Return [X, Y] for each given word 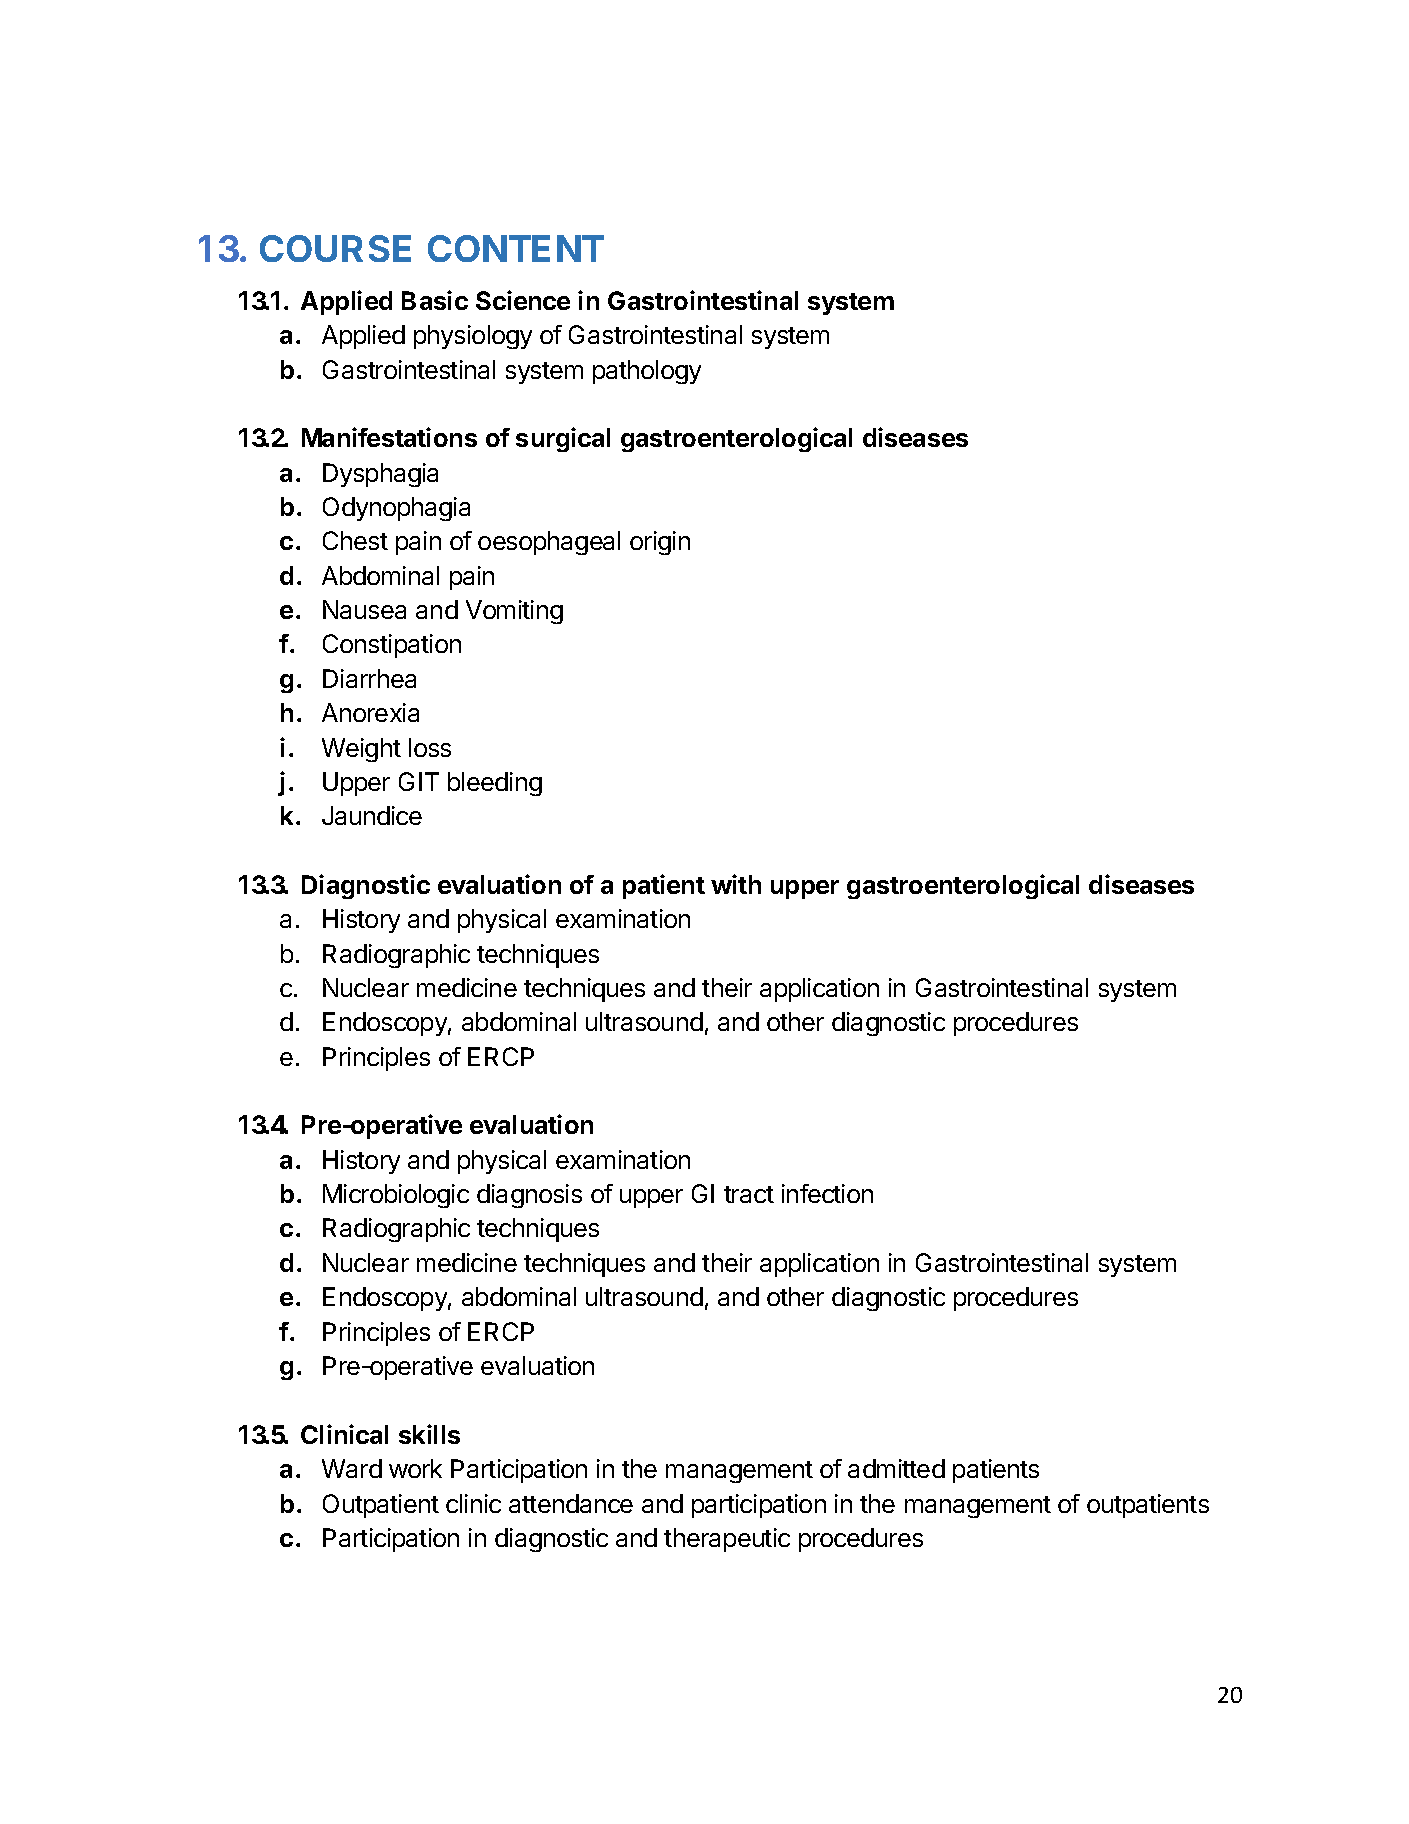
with [736, 884]
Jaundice [372, 815]
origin [660, 543]
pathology [647, 372]
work [415, 1468]
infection [827, 1193]
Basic [435, 300]
